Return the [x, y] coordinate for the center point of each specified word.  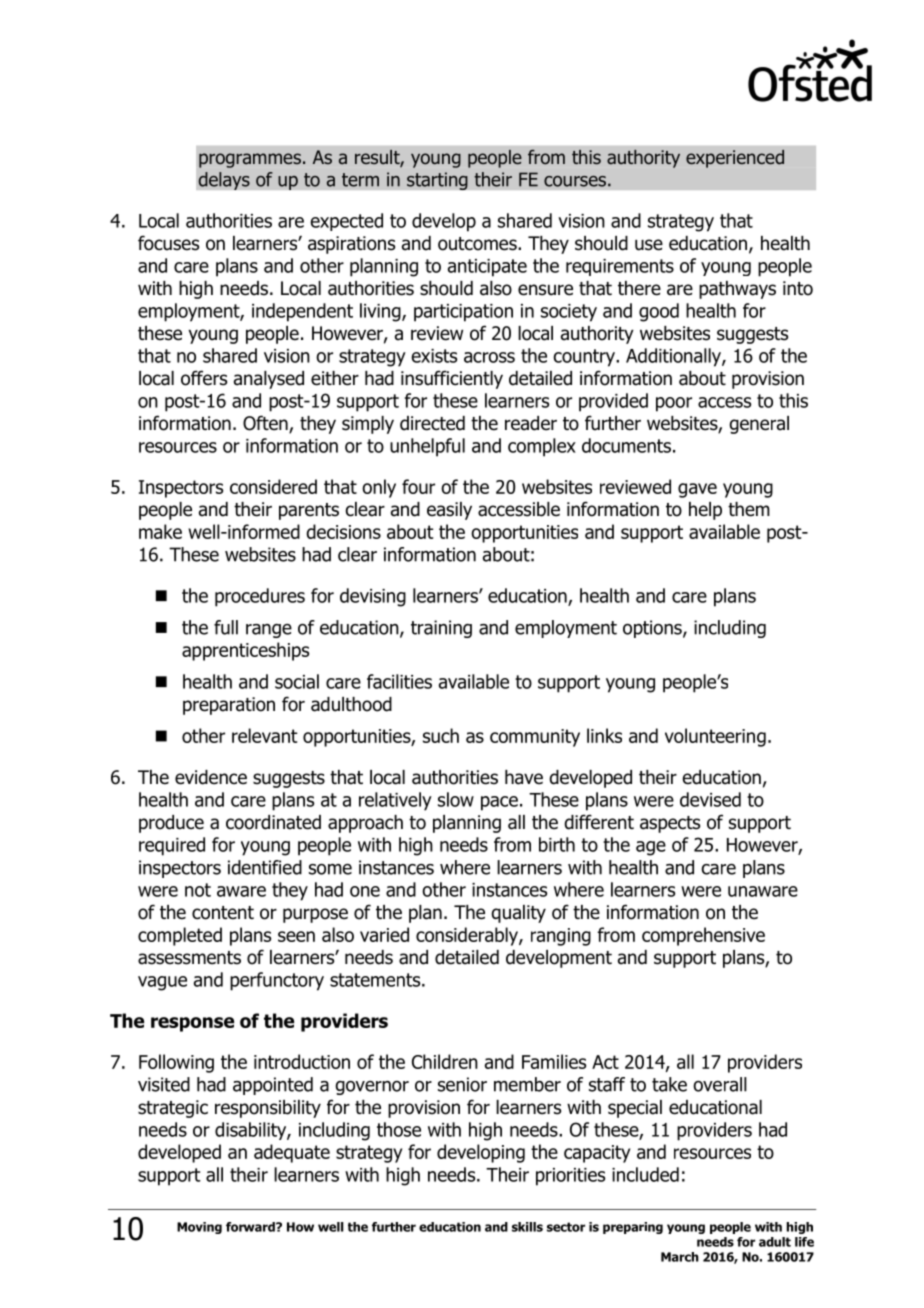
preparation [229, 706]
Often [266, 424]
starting [437, 181]
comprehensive [703, 936]
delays [224, 181]
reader [531, 423]
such [441, 735]
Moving [199, 1228]
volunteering [715, 737]
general [759, 425]
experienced [735, 159]
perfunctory [277, 981]
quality [518, 914]
